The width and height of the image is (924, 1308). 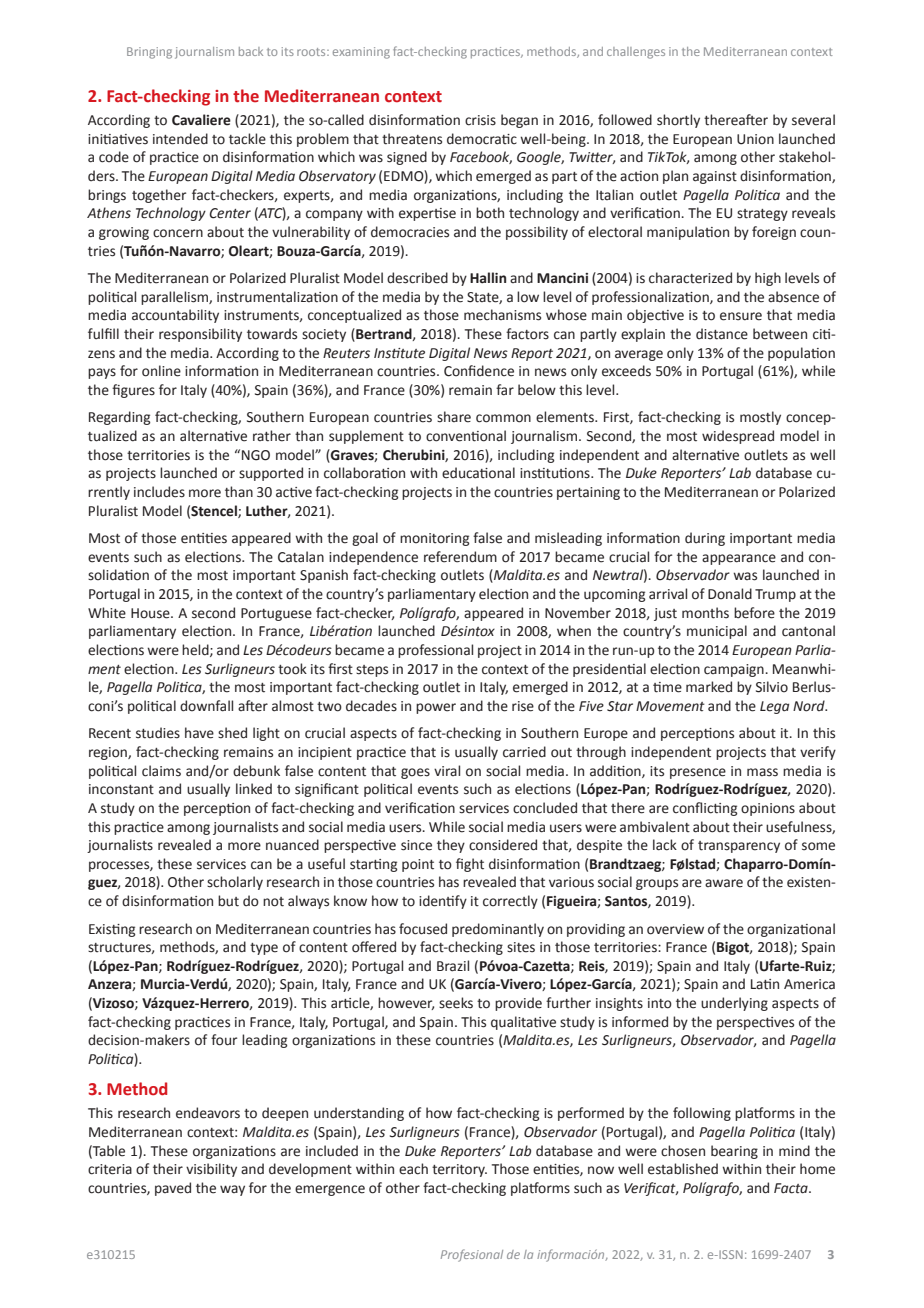 I want to click on Bringing, so click(x=149, y=53).
